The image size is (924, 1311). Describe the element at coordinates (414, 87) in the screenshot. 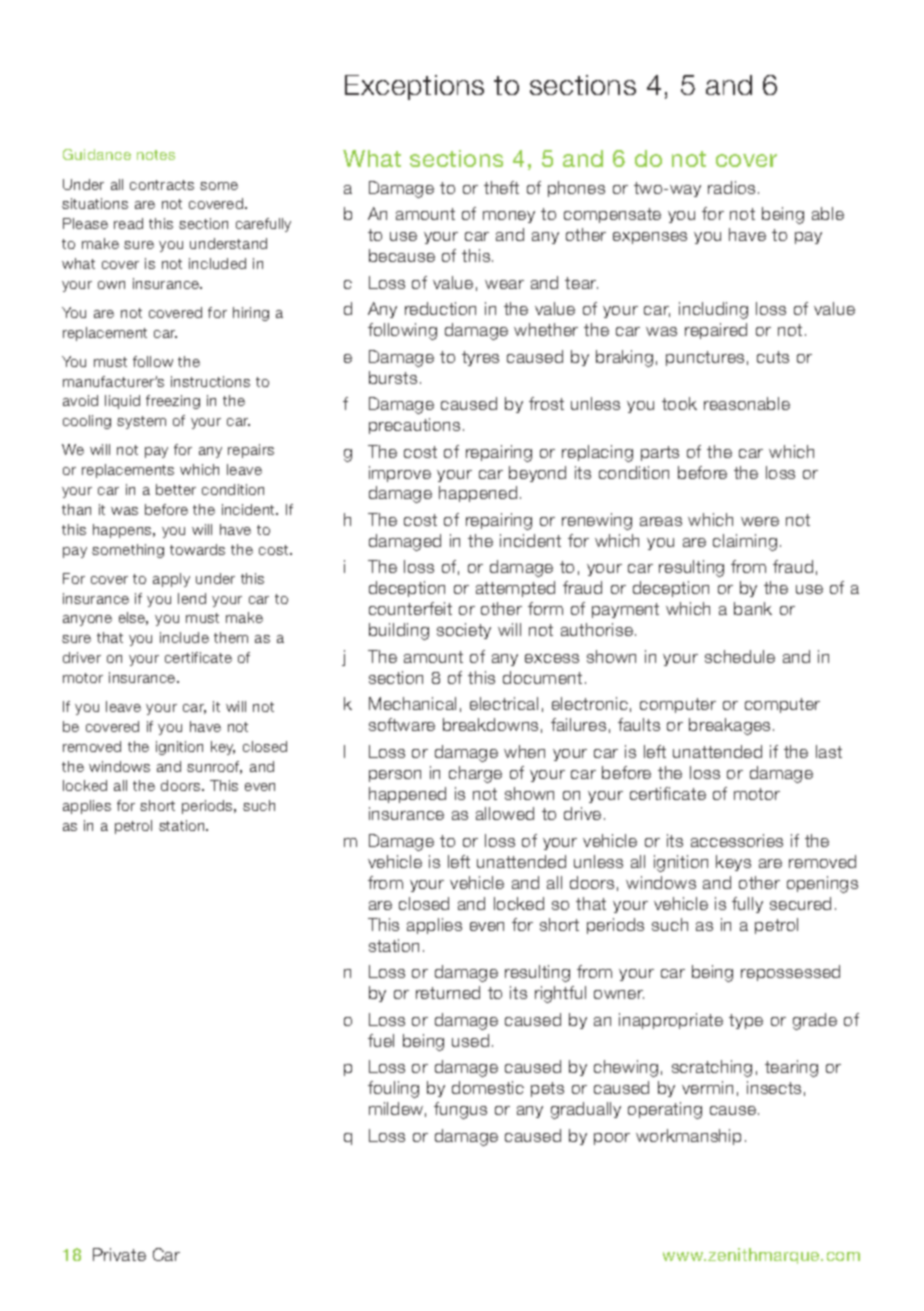

I see `Exceptions` at that location.
